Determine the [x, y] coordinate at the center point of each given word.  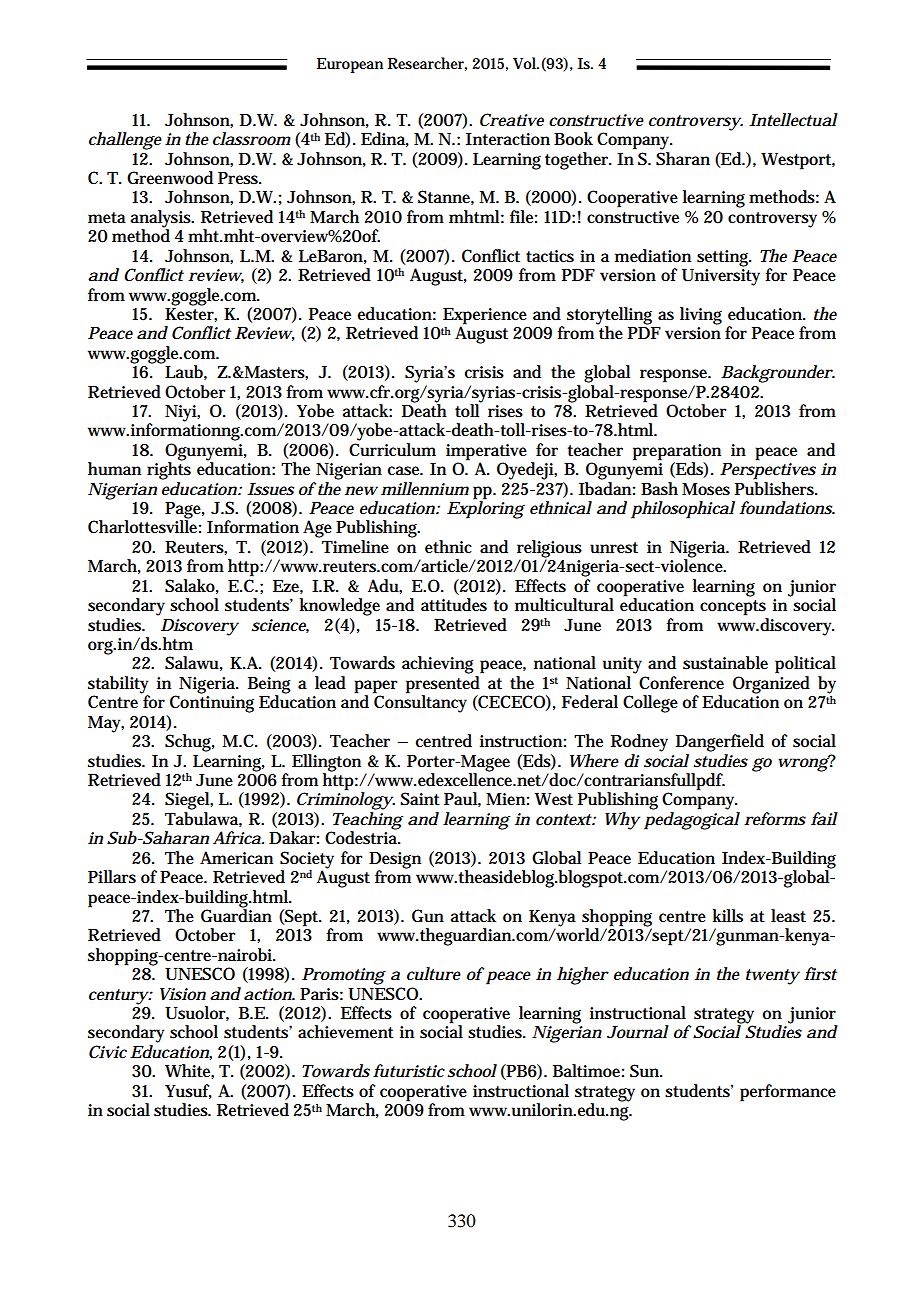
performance [788, 1093]
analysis [162, 220]
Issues [270, 489]
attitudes [454, 605]
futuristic [409, 1071]
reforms [775, 819]
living [701, 316]
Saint [420, 799]
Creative [512, 120]
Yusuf [188, 1091]
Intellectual [793, 120]
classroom [252, 139]
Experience [485, 317]
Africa [238, 837]
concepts [733, 608]
